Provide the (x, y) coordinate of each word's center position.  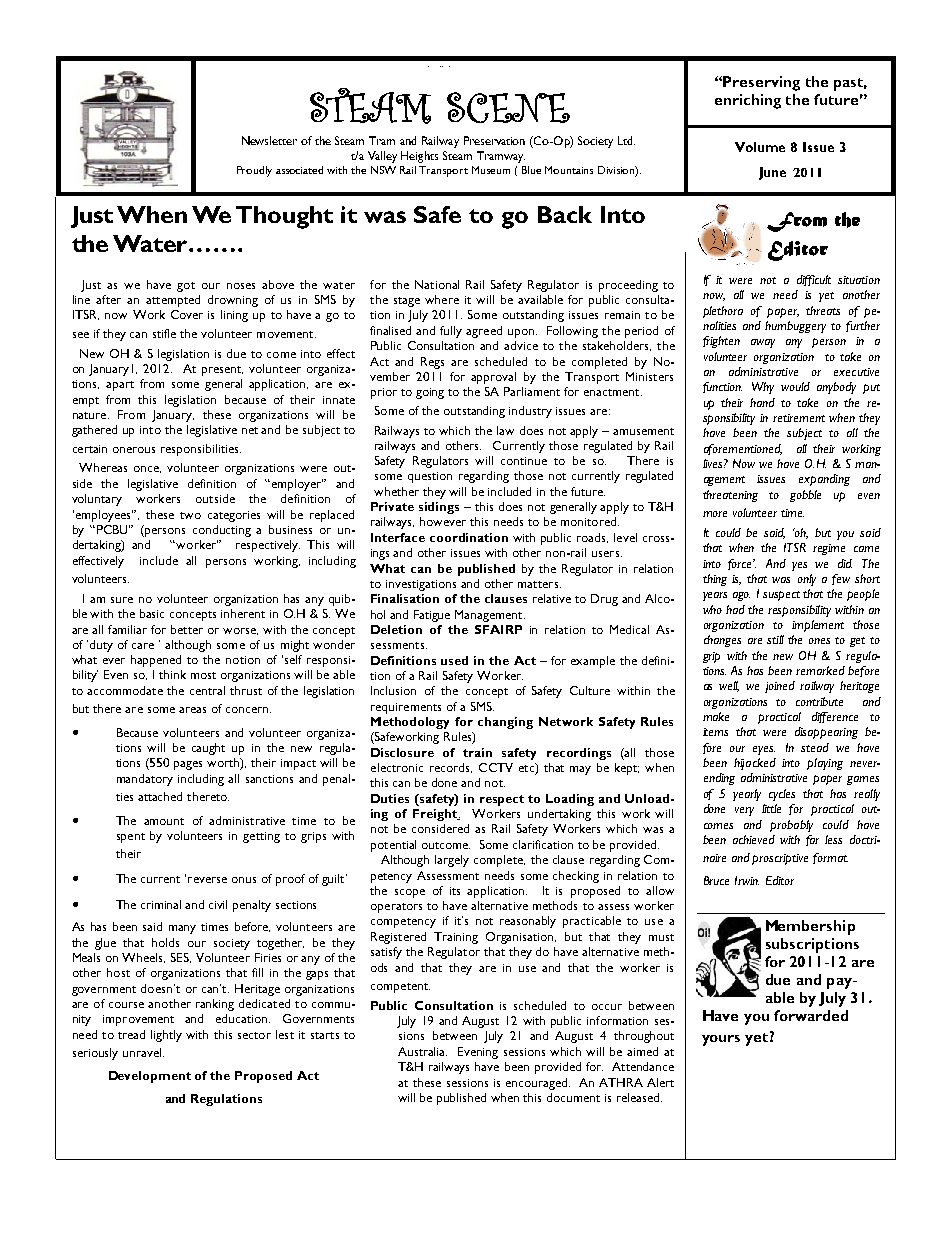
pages (188, 765)
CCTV (496, 767)
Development (150, 1077)
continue (524, 461)
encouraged (538, 1084)
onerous (134, 450)
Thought (284, 217)
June (772, 173)
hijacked (755, 764)
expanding (824, 480)
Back (565, 214)
